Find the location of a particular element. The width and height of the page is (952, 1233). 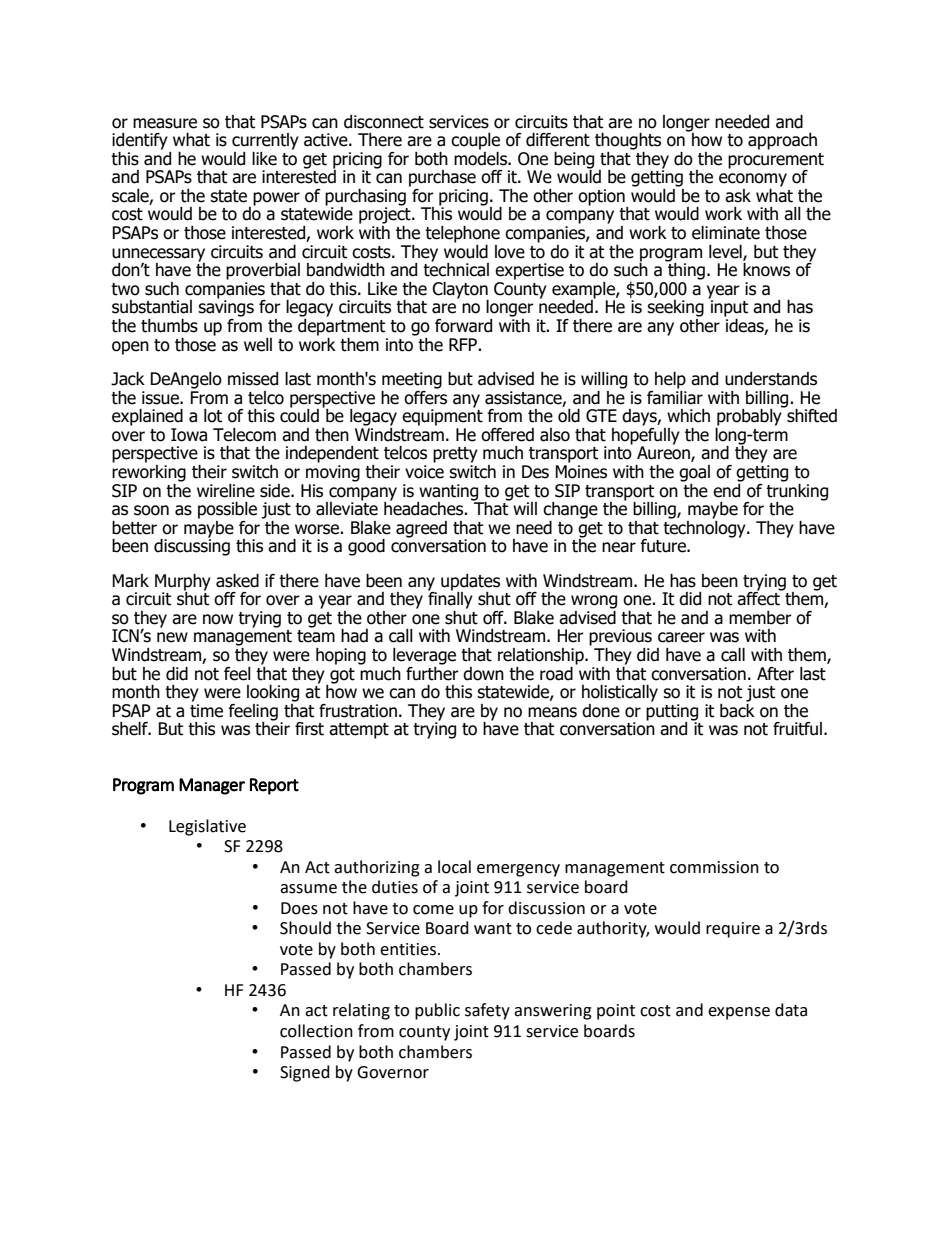

pretty is located at coordinates (455, 455).
